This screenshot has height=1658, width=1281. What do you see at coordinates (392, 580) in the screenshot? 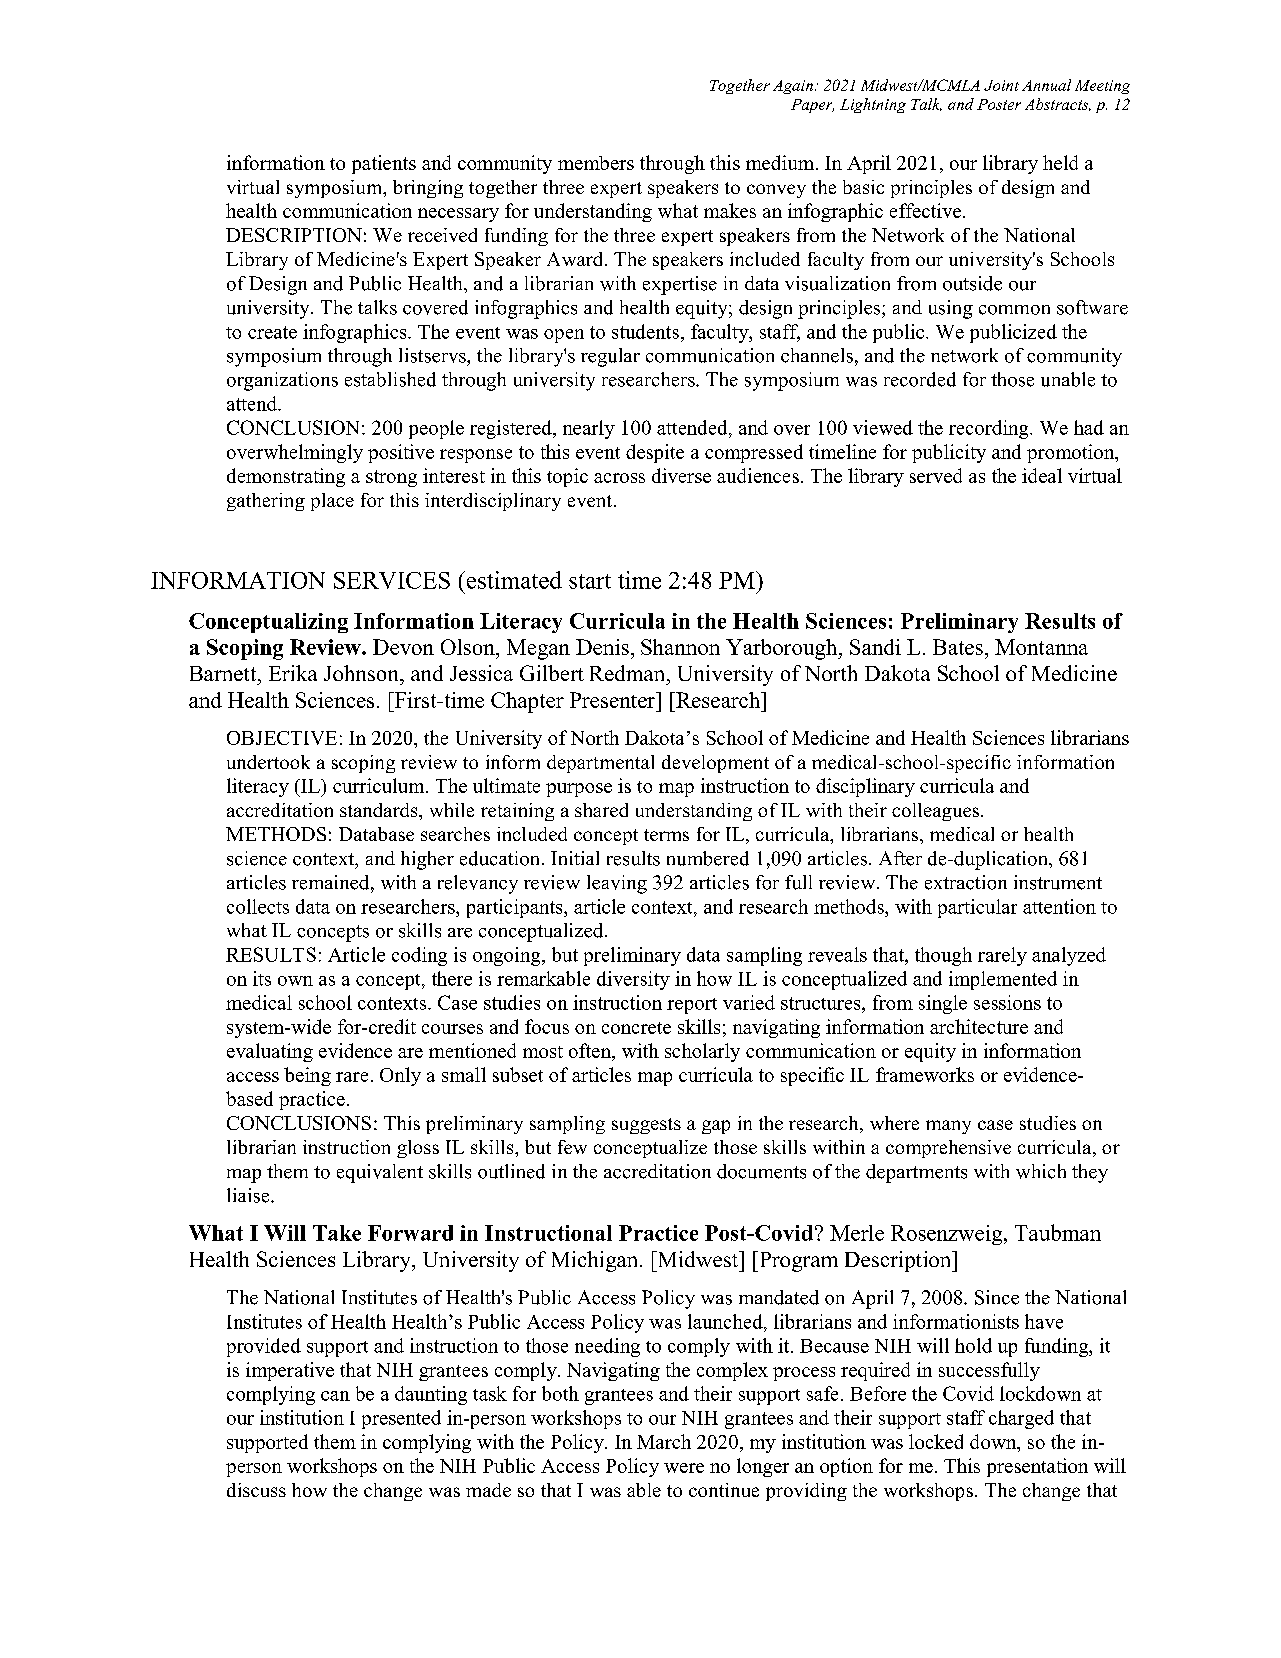
I see `SERVICES` at bounding box center [392, 580].
